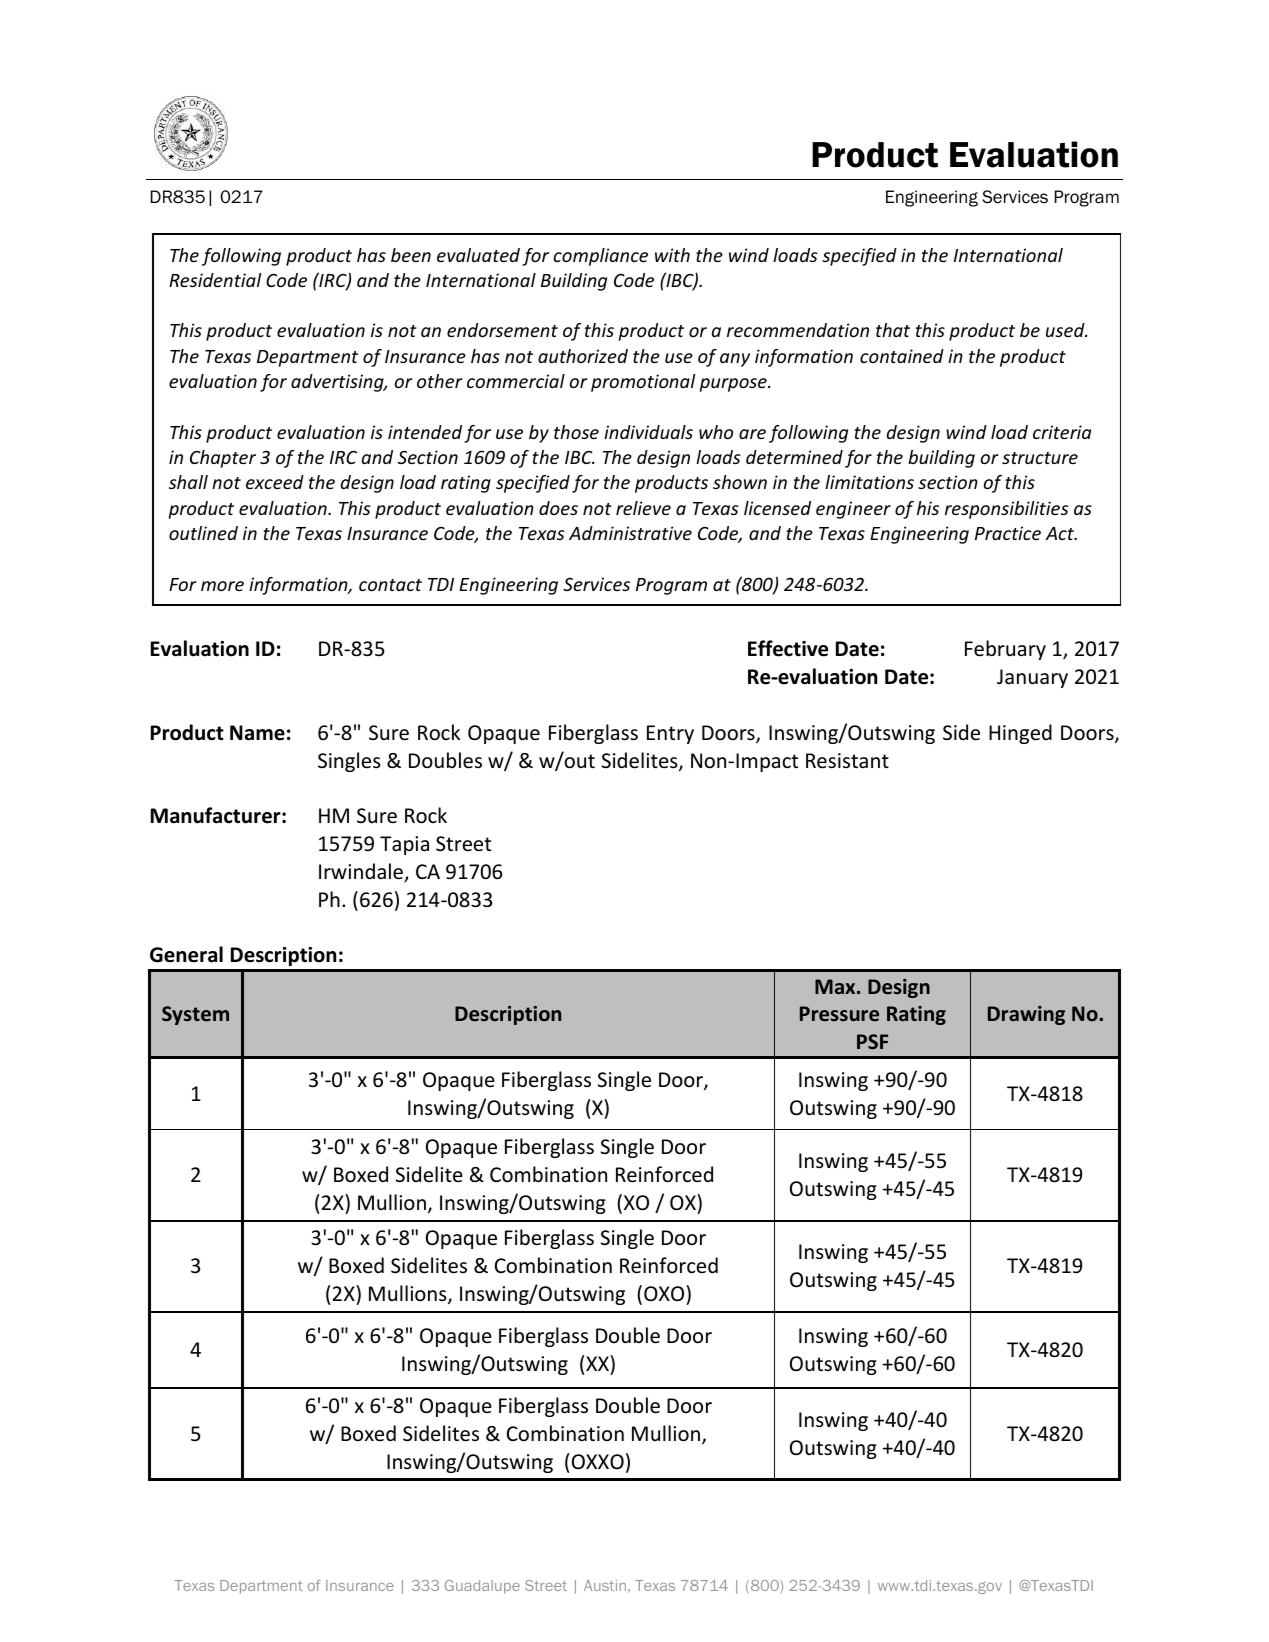 This screenshot has width=1269, height=1642. What do you see at coordinates (1026, 1015) in the screenshot?
I see `Drawing` at bounding box center [1026, 1015].
